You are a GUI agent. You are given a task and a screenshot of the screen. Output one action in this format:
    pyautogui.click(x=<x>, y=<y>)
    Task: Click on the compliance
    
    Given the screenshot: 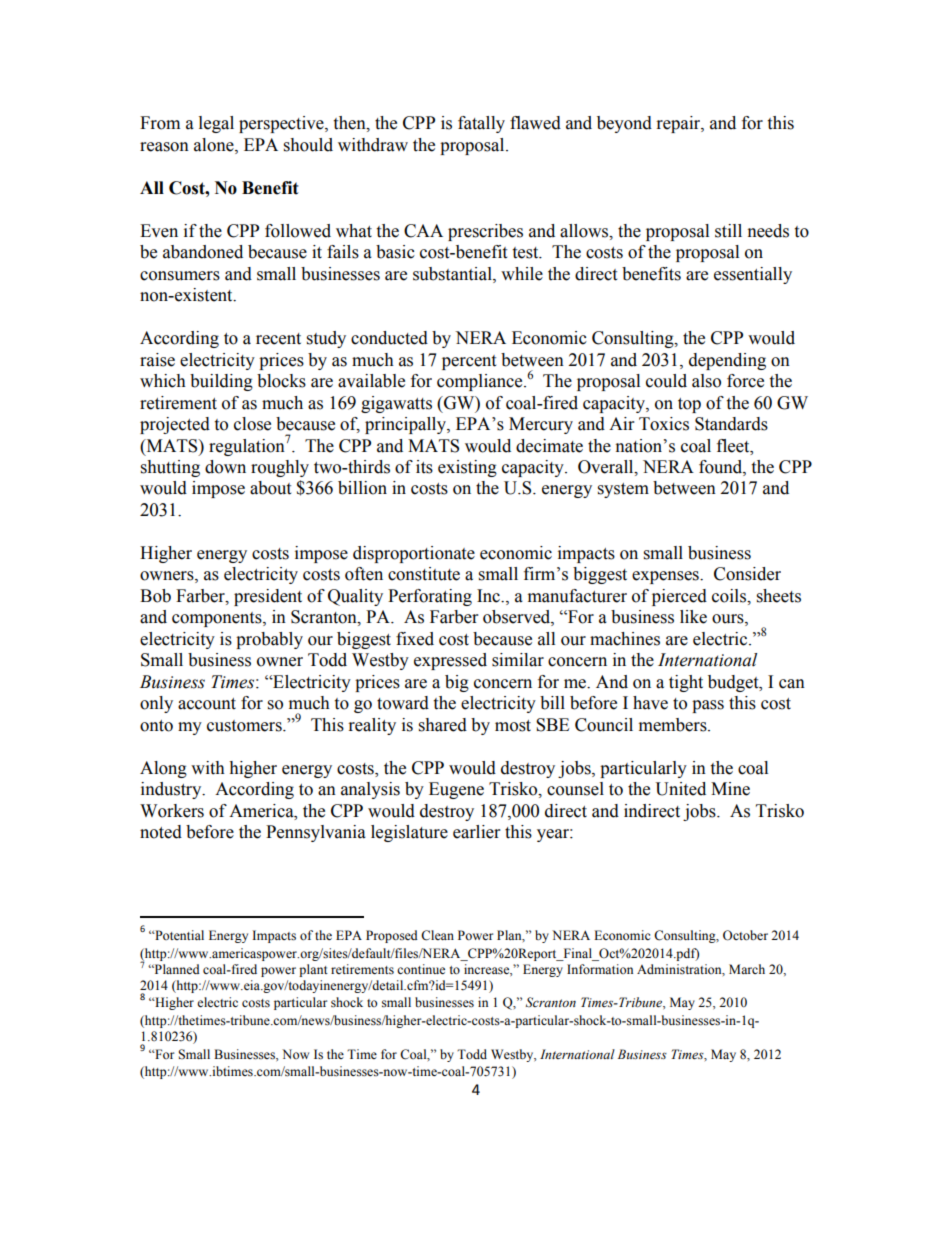 What is the action you would take?
    pyautogui.click(x=481, y=382)
